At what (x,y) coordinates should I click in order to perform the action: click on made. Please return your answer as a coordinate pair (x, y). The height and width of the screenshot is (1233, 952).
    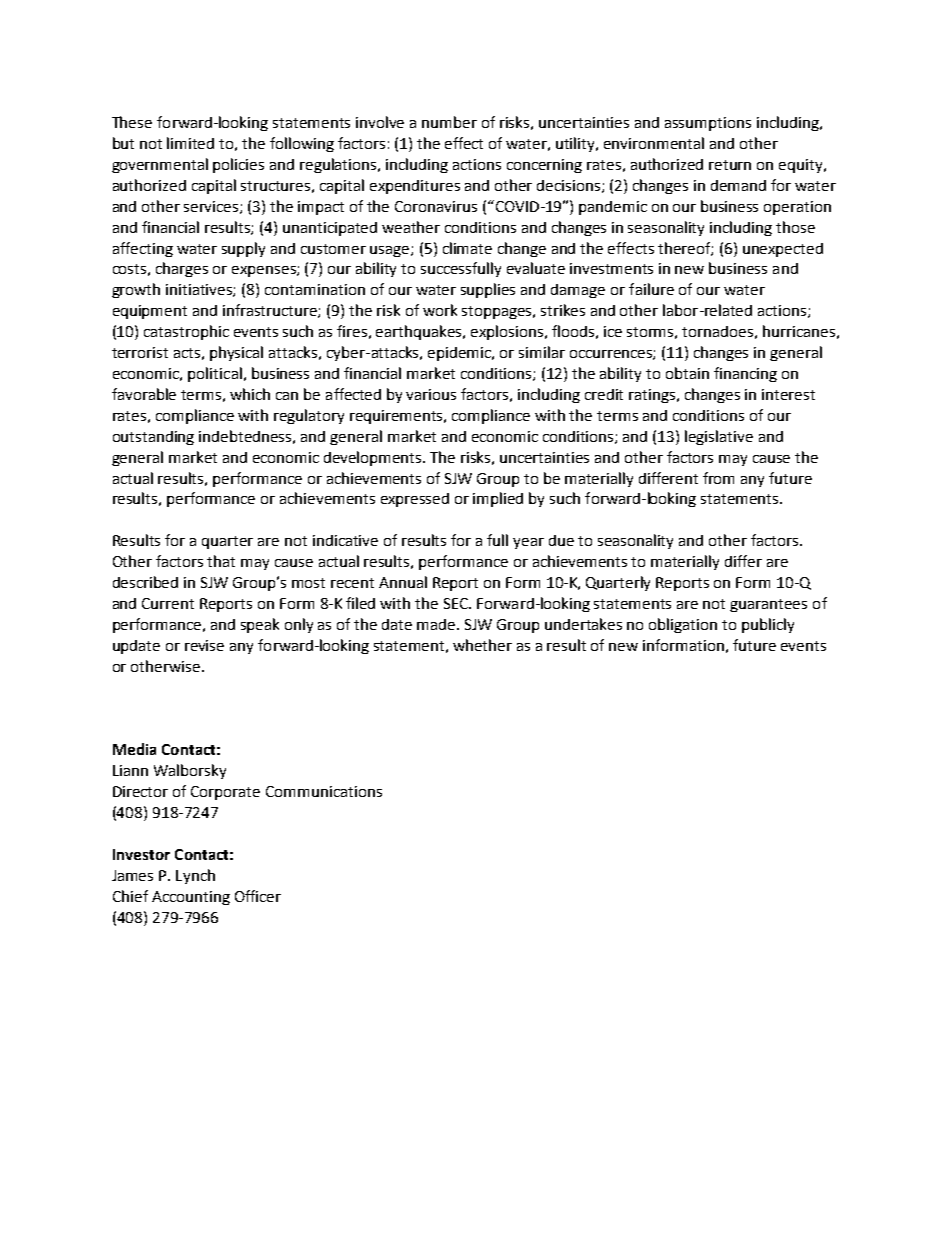
    Looking at the image, I should click on (437, 624).
